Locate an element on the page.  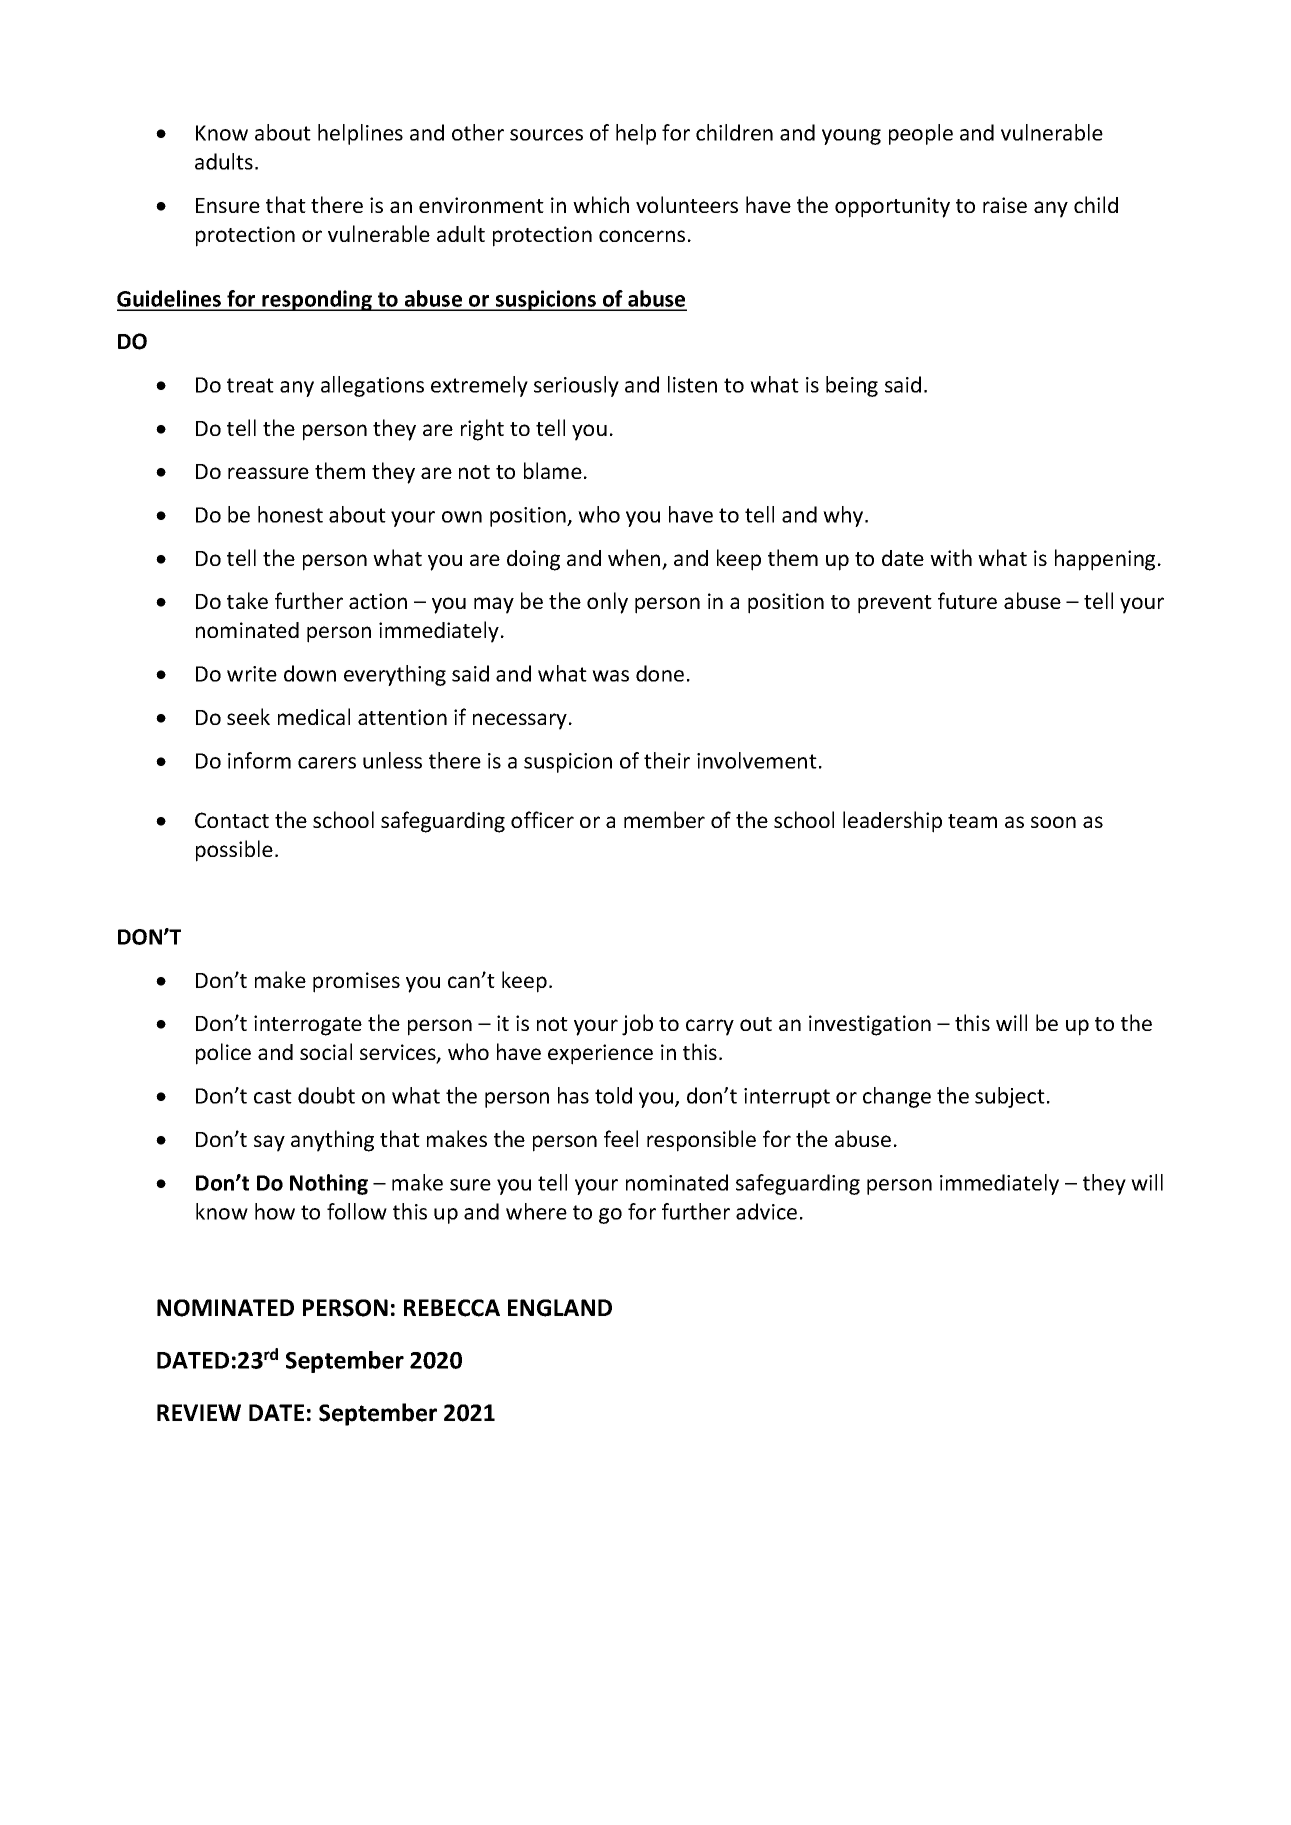
which is located at coordinates (601, 204).
